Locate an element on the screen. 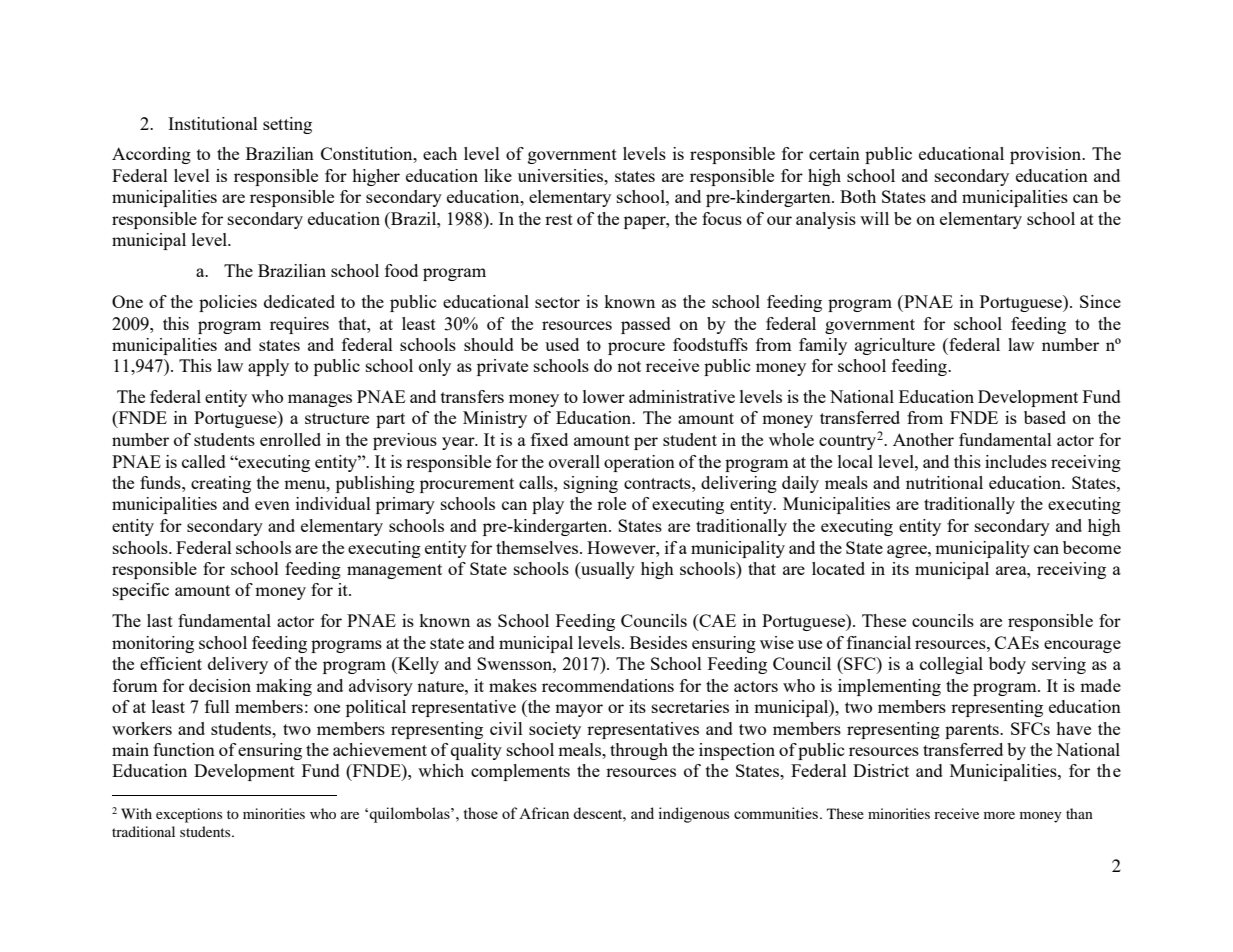  includes is located at coordinates (1016, 461).
